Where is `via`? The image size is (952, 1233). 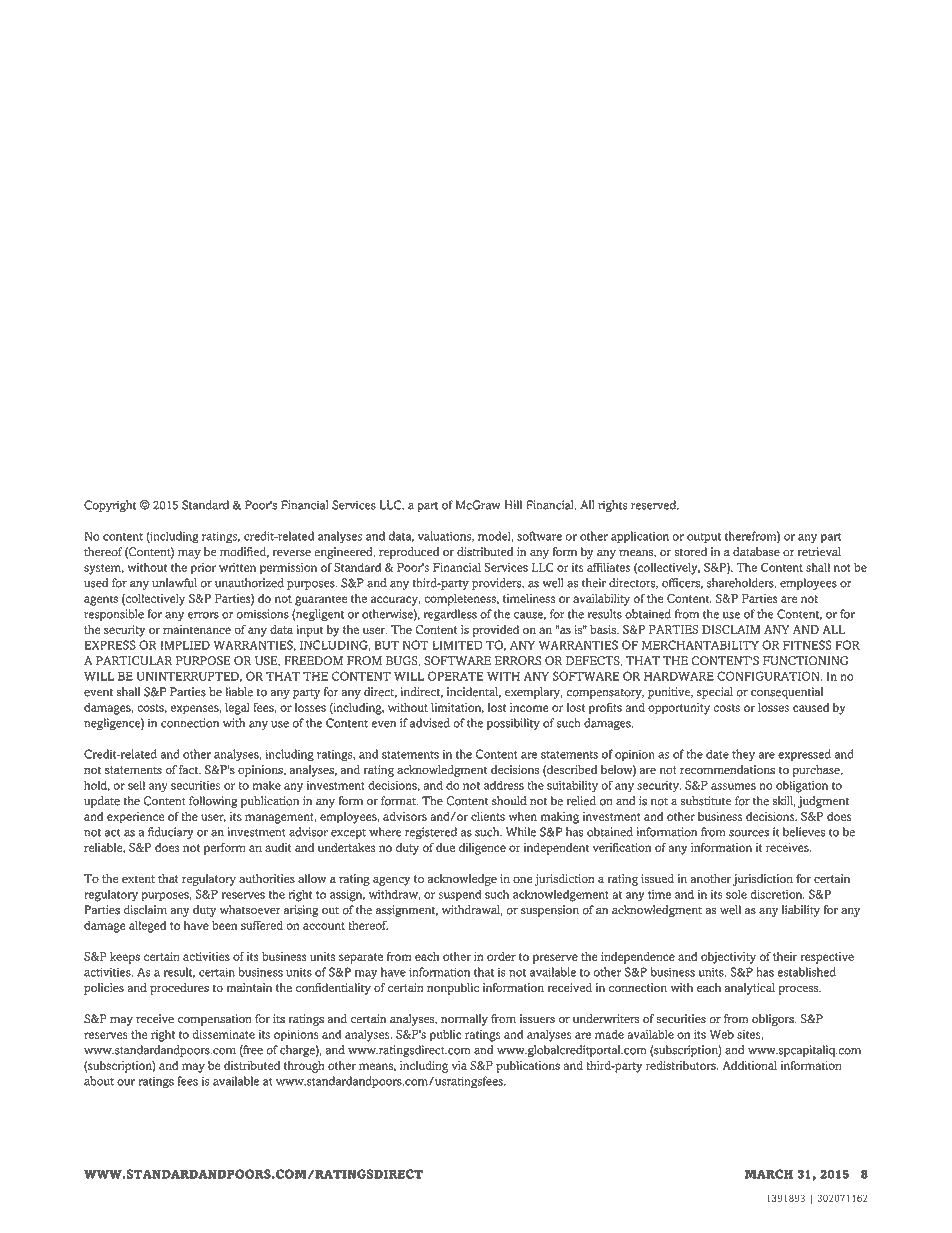
via is located at coordinates (459, 1065).
